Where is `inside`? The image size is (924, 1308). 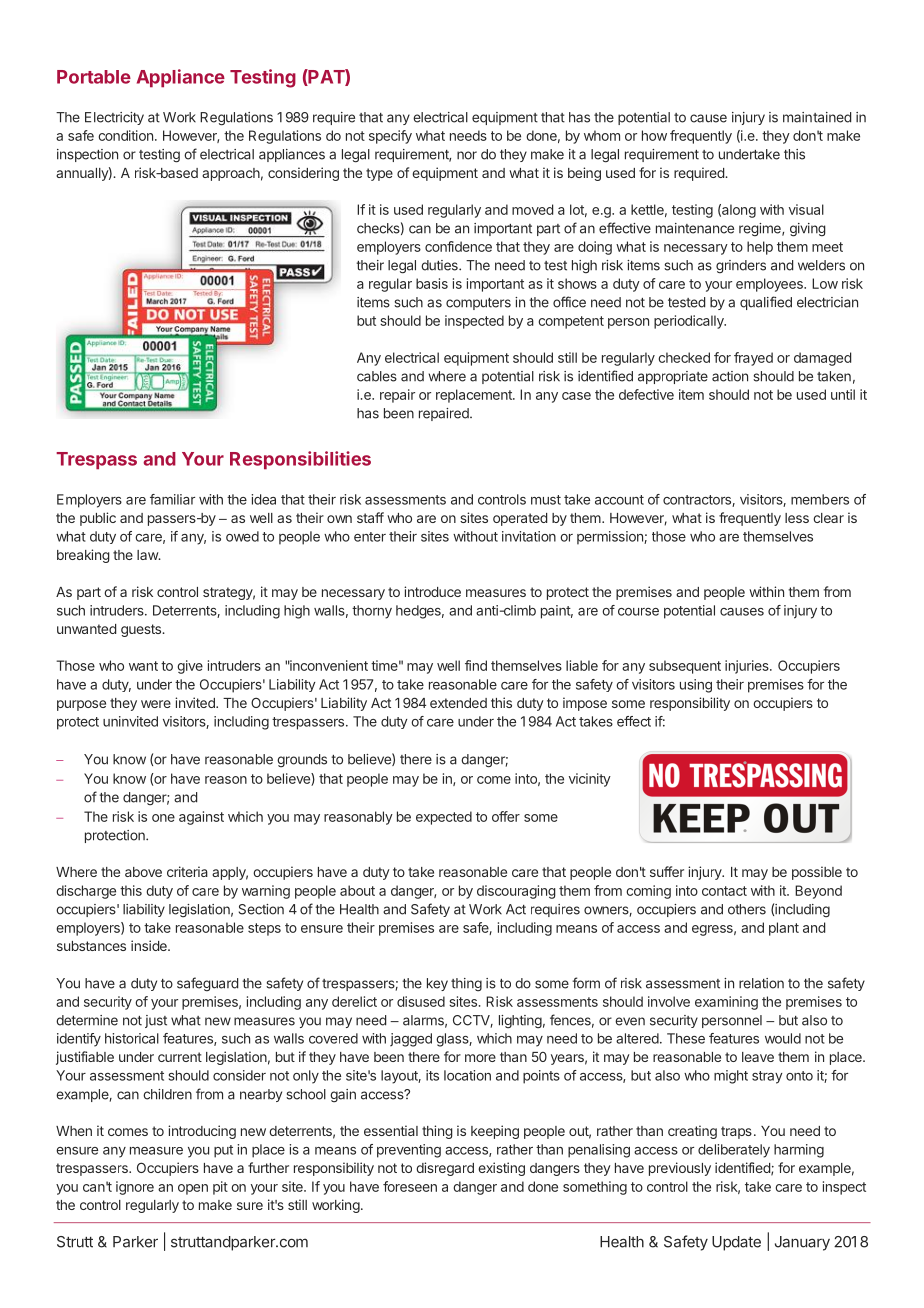
inside is located at coordinates (150, 945).
